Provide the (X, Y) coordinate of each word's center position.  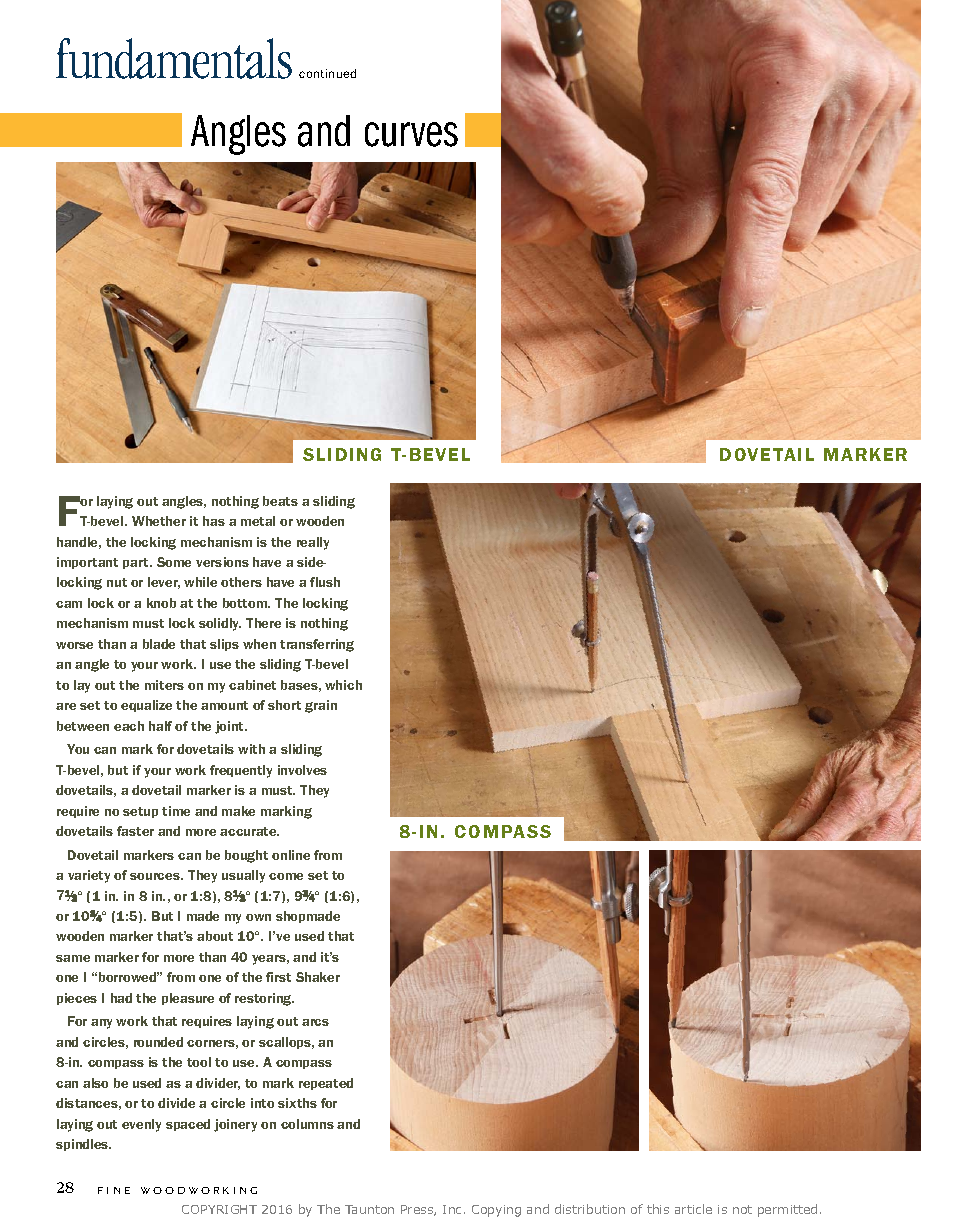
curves (411, 134)
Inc (454, 1209)
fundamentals (174, 58)
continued (327, 73)
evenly (141, 1125)
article (693, 1209)
